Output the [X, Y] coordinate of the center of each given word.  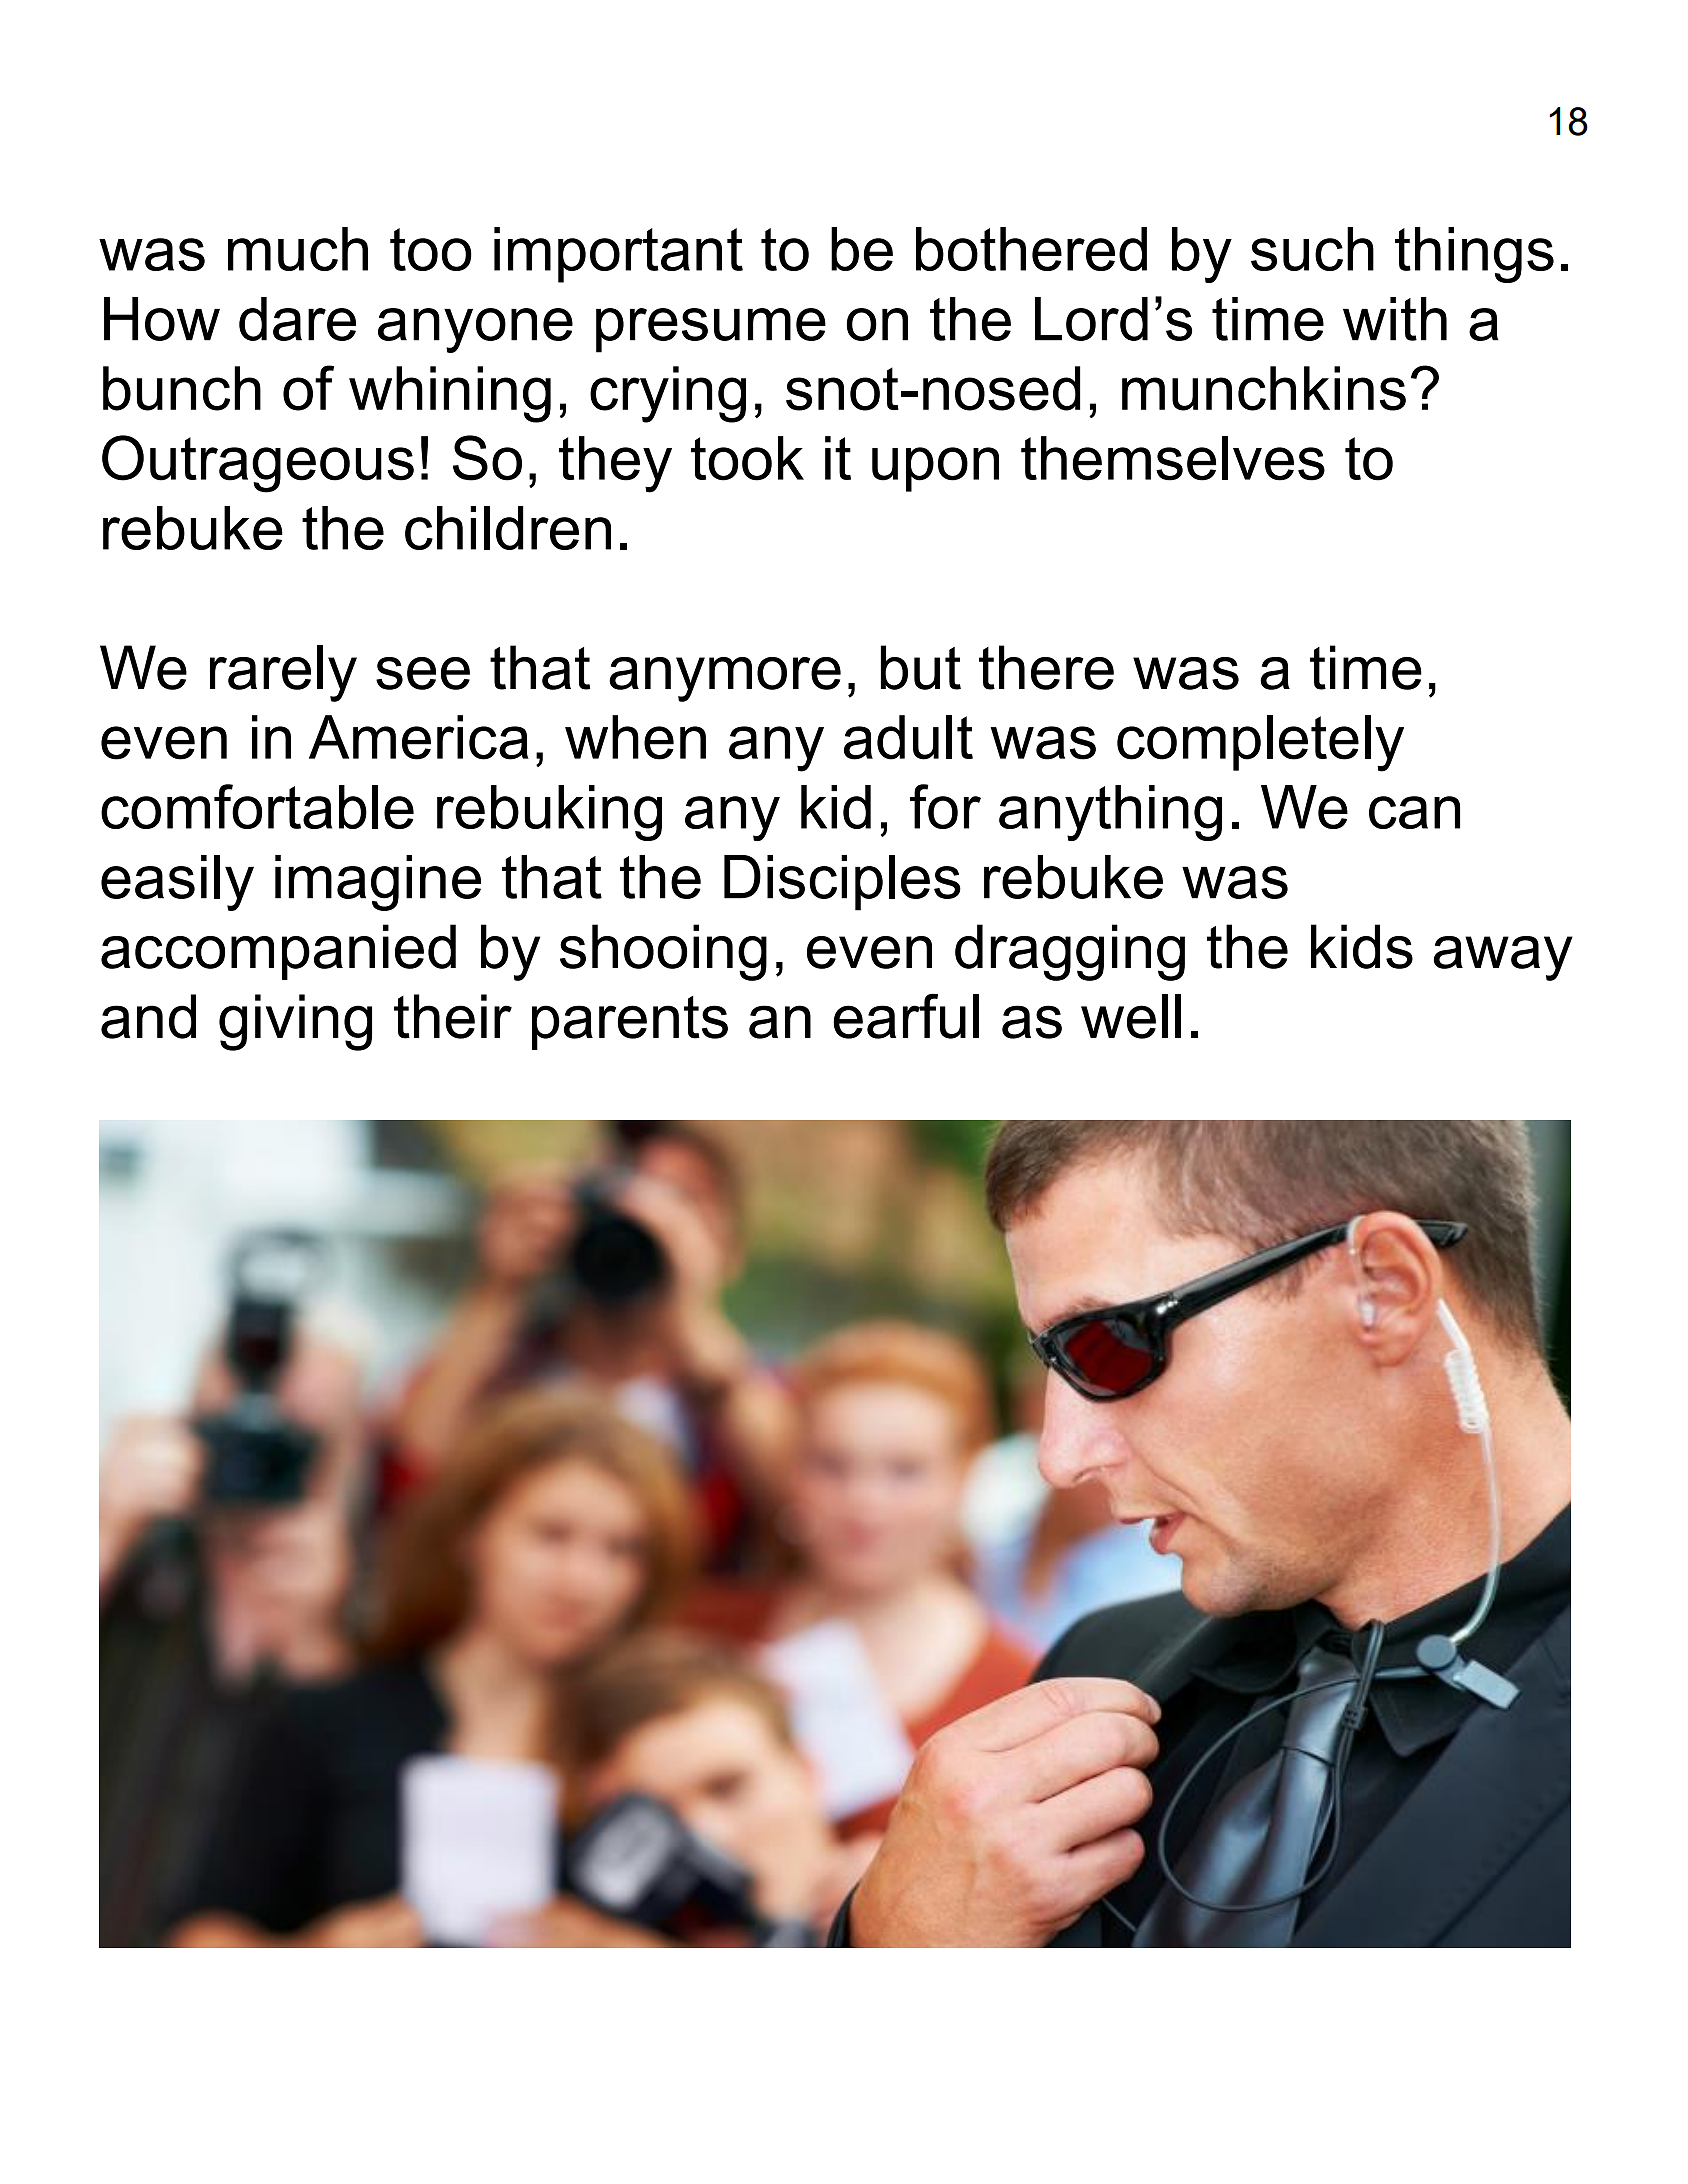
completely [1260, 743]
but [921, 667]
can [1414, 812]
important [618, 255]
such [1312, 249]
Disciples [842, 883]
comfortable [257, 806]
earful [906, 1016]
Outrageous [258, 464]
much [298, 249]
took [747, 458]
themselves [1173, 458]
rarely [283, 673]
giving [295, 1022]
